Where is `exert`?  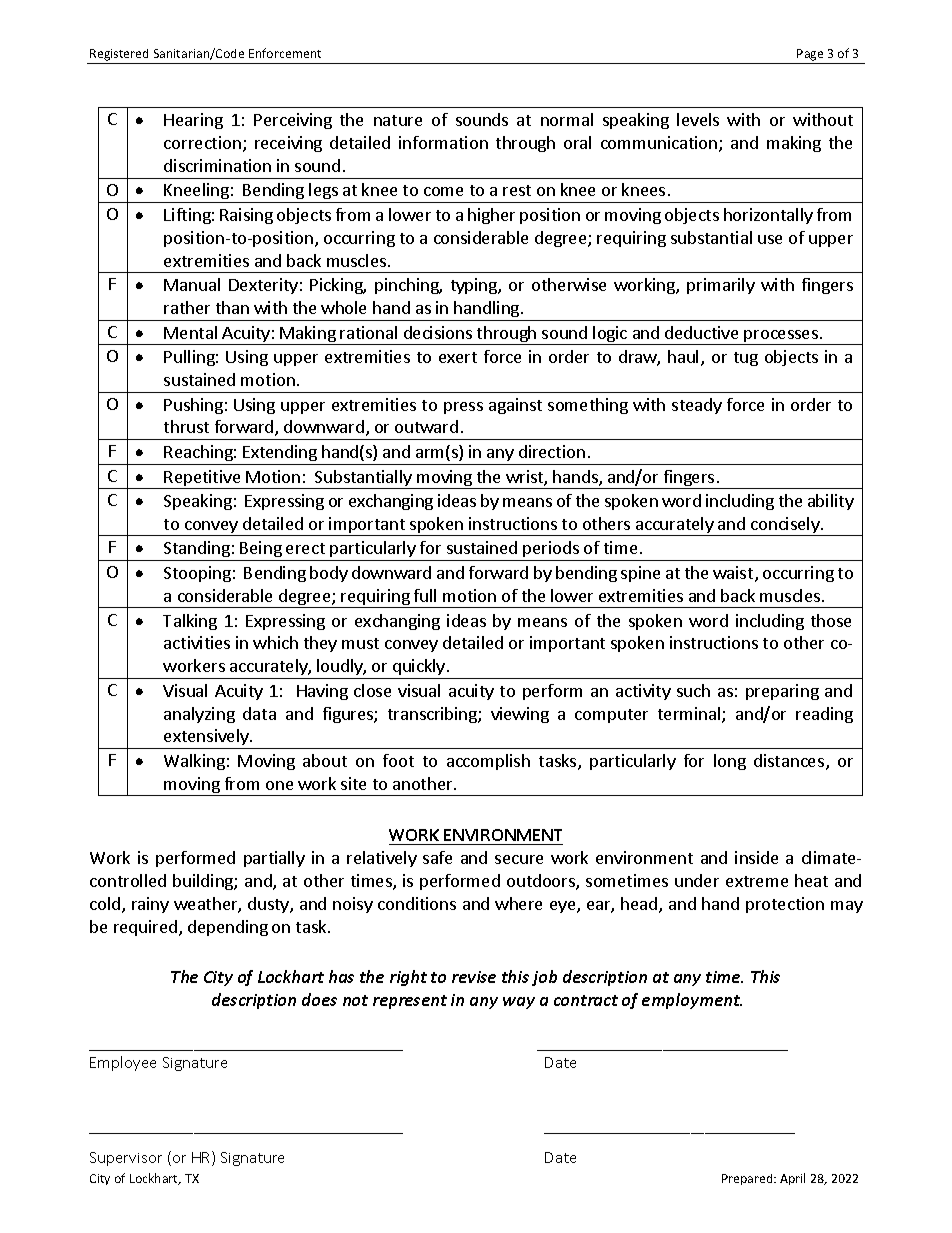 exert is located at coordinates (458, 357).
